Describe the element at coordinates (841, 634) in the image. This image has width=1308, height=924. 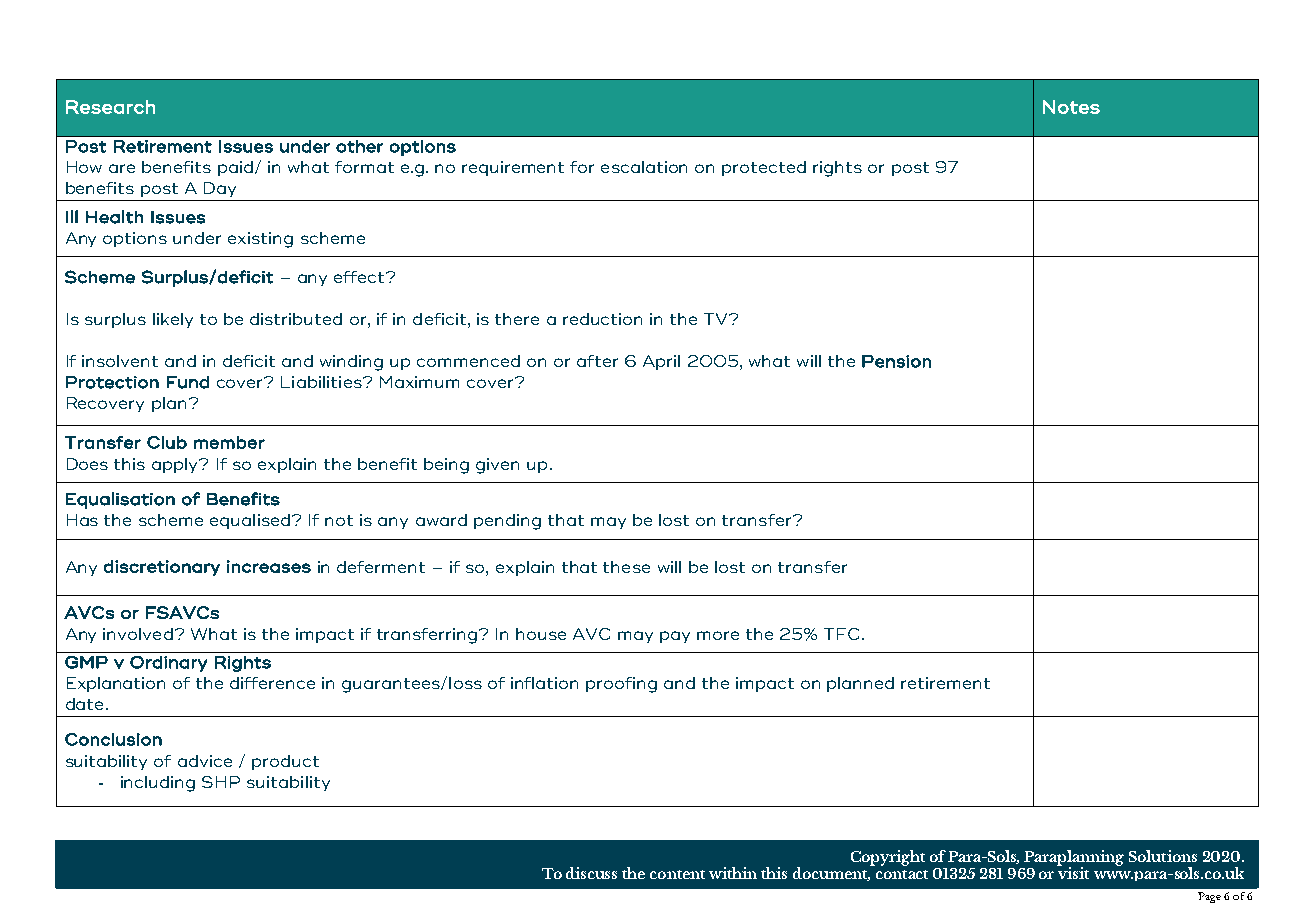
I see `TFC` at that location.
